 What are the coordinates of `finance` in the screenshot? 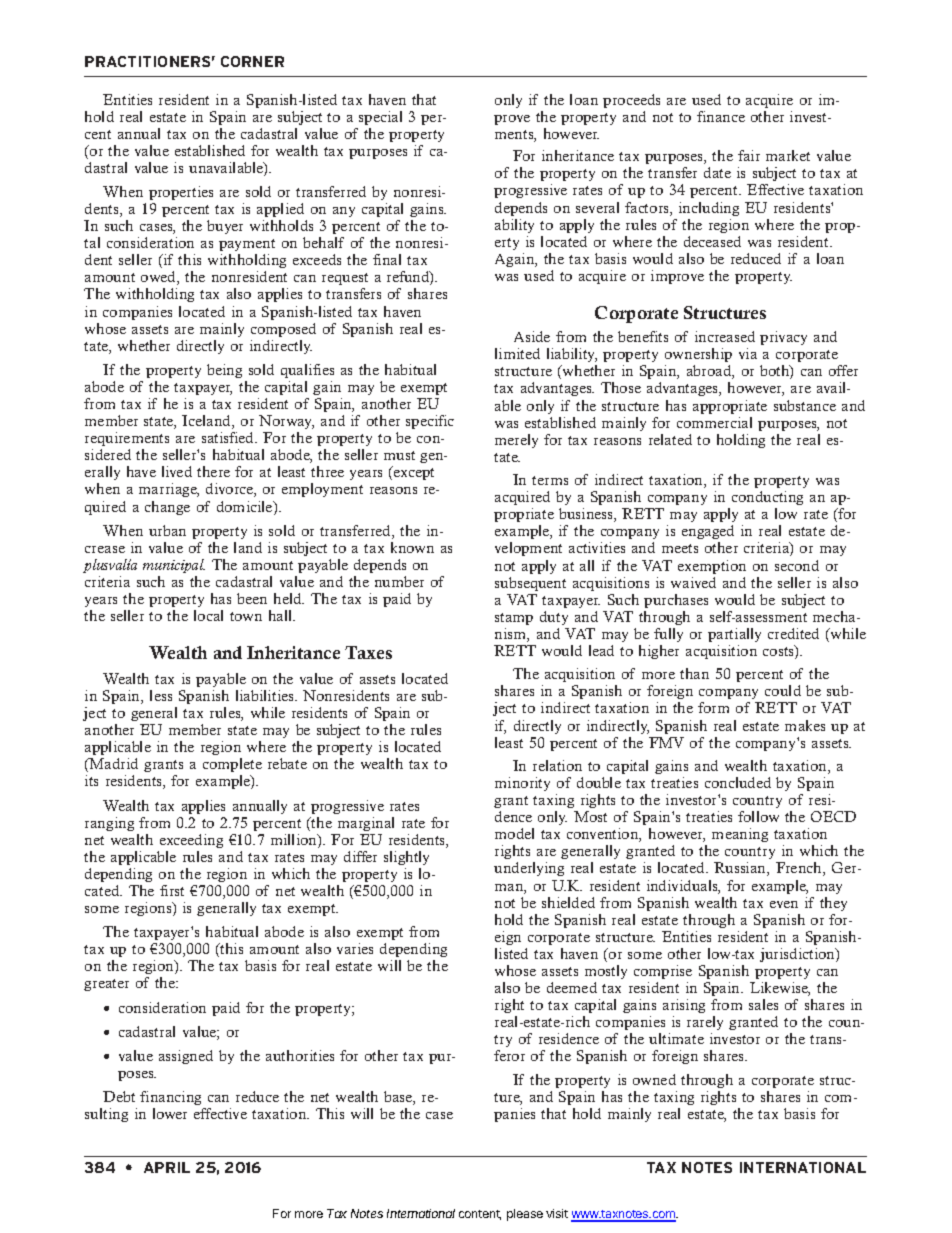 It's located at (721, 116).
